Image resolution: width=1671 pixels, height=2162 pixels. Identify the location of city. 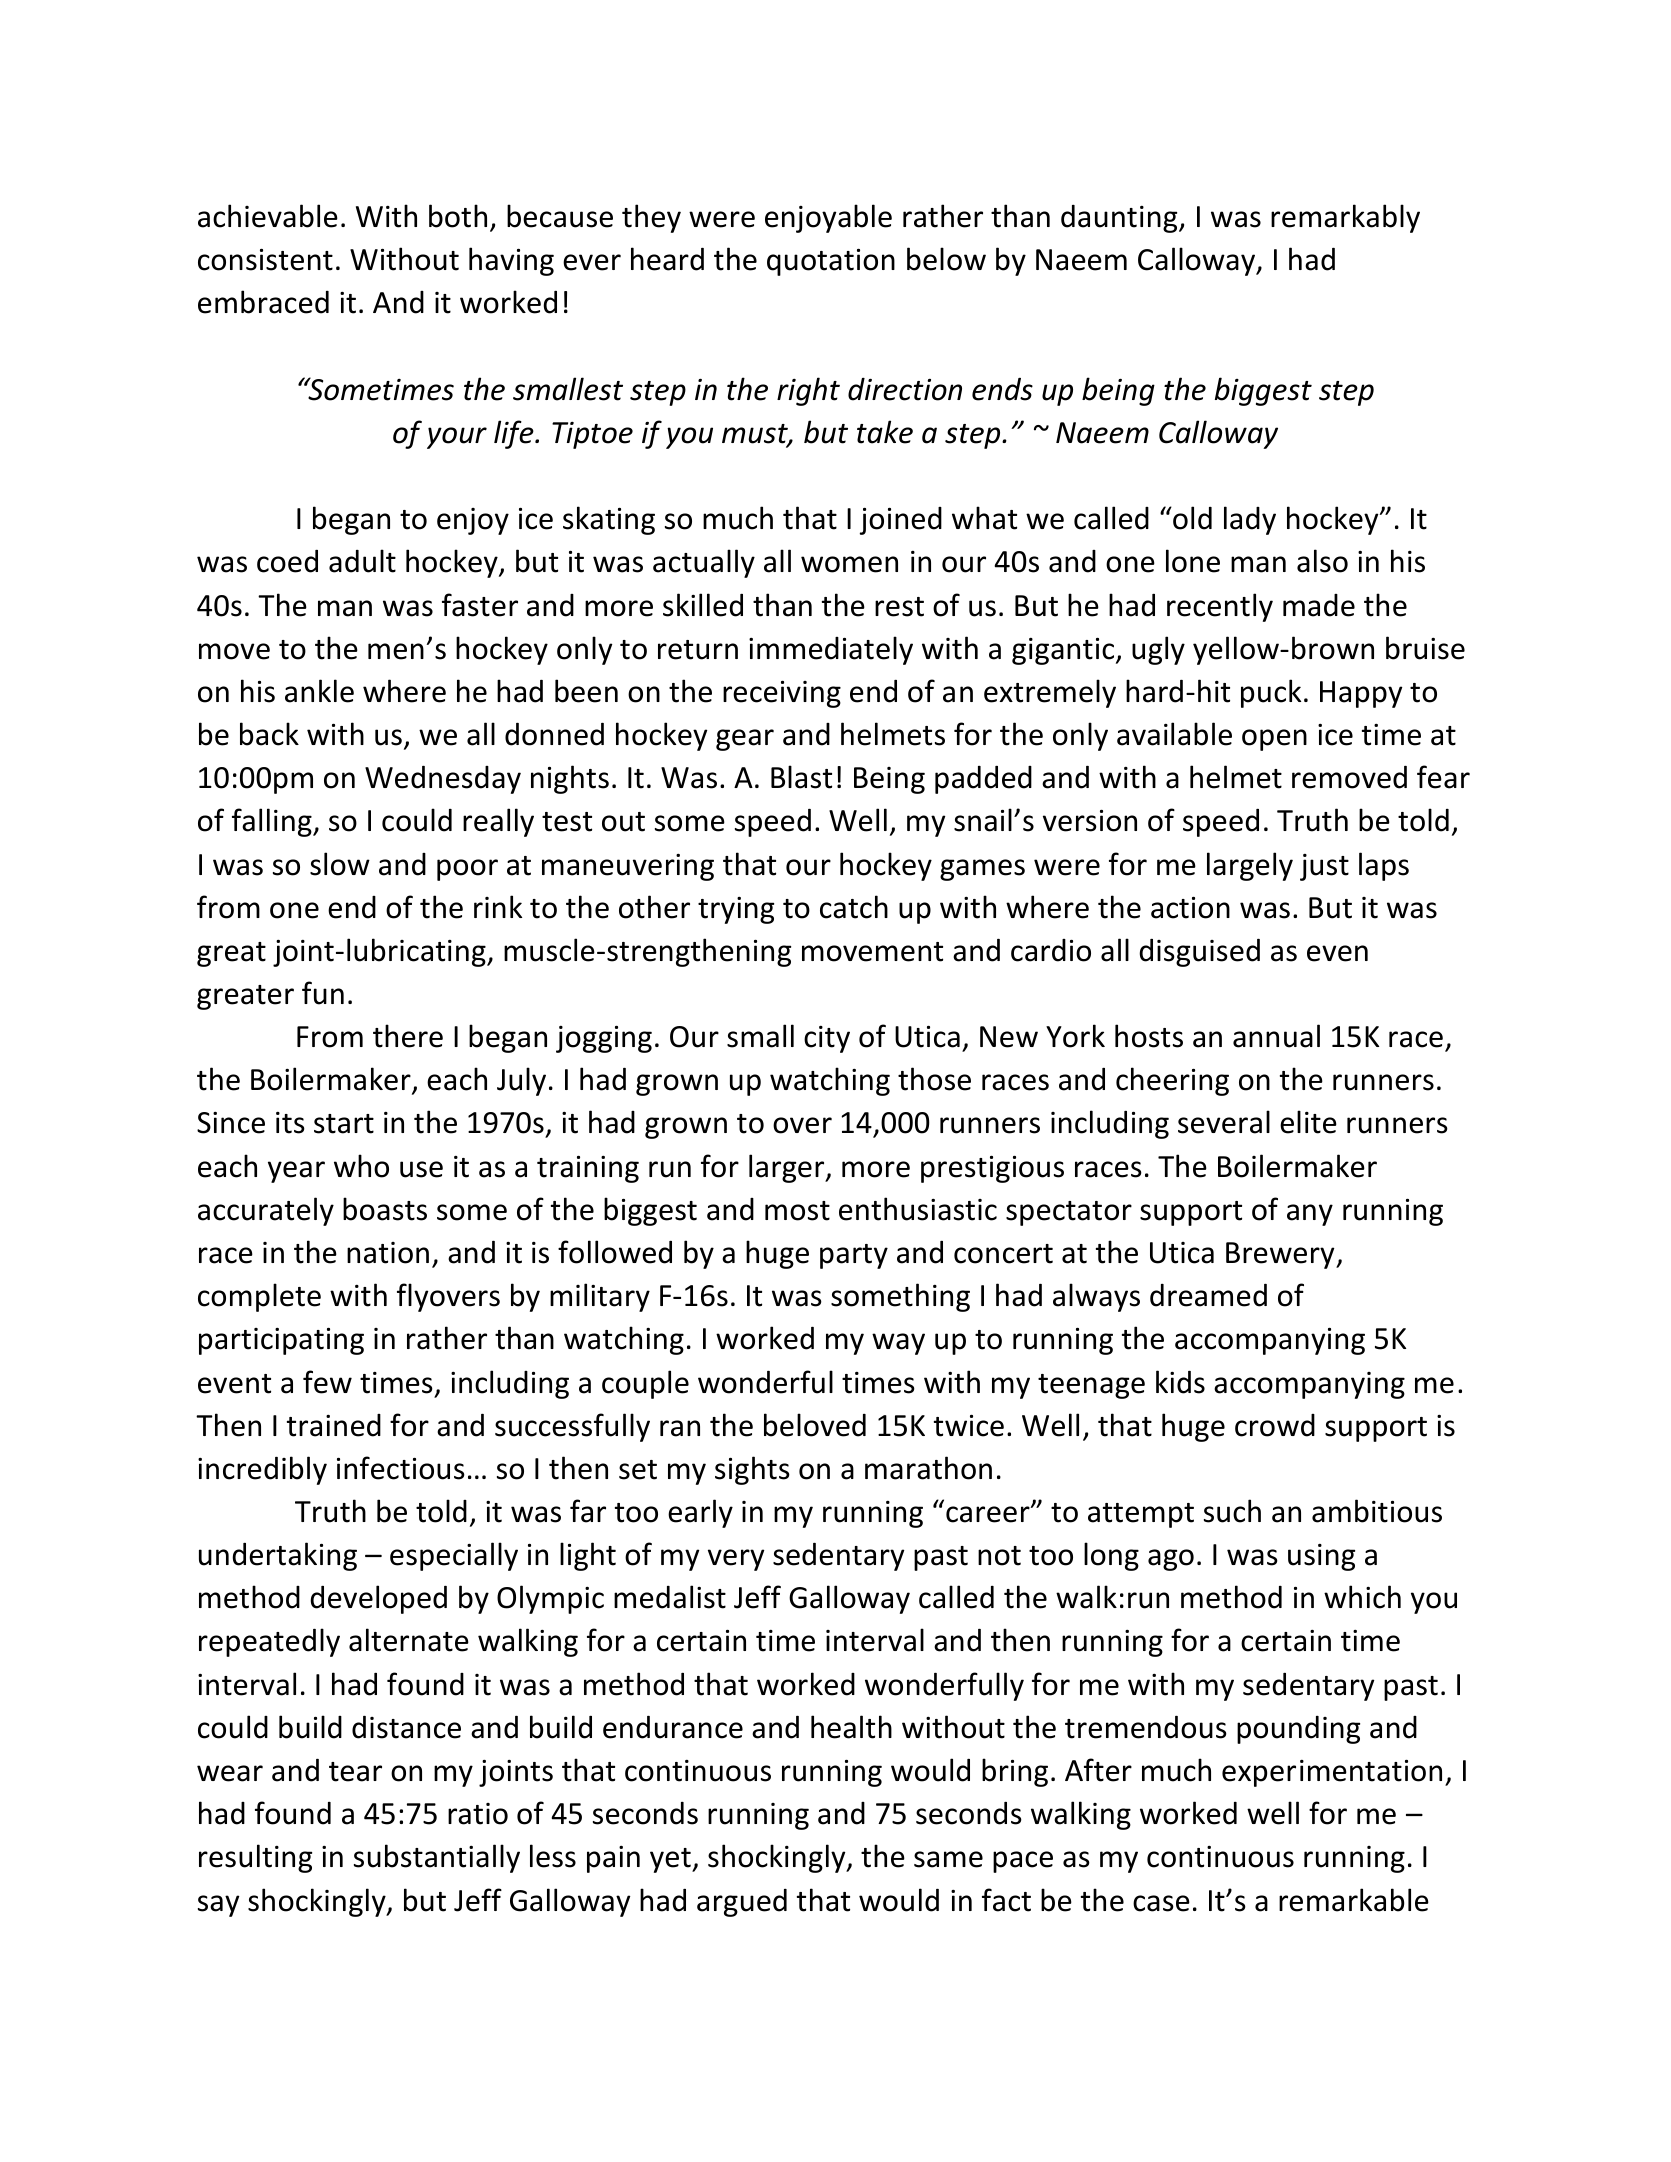
(827, 1039).
